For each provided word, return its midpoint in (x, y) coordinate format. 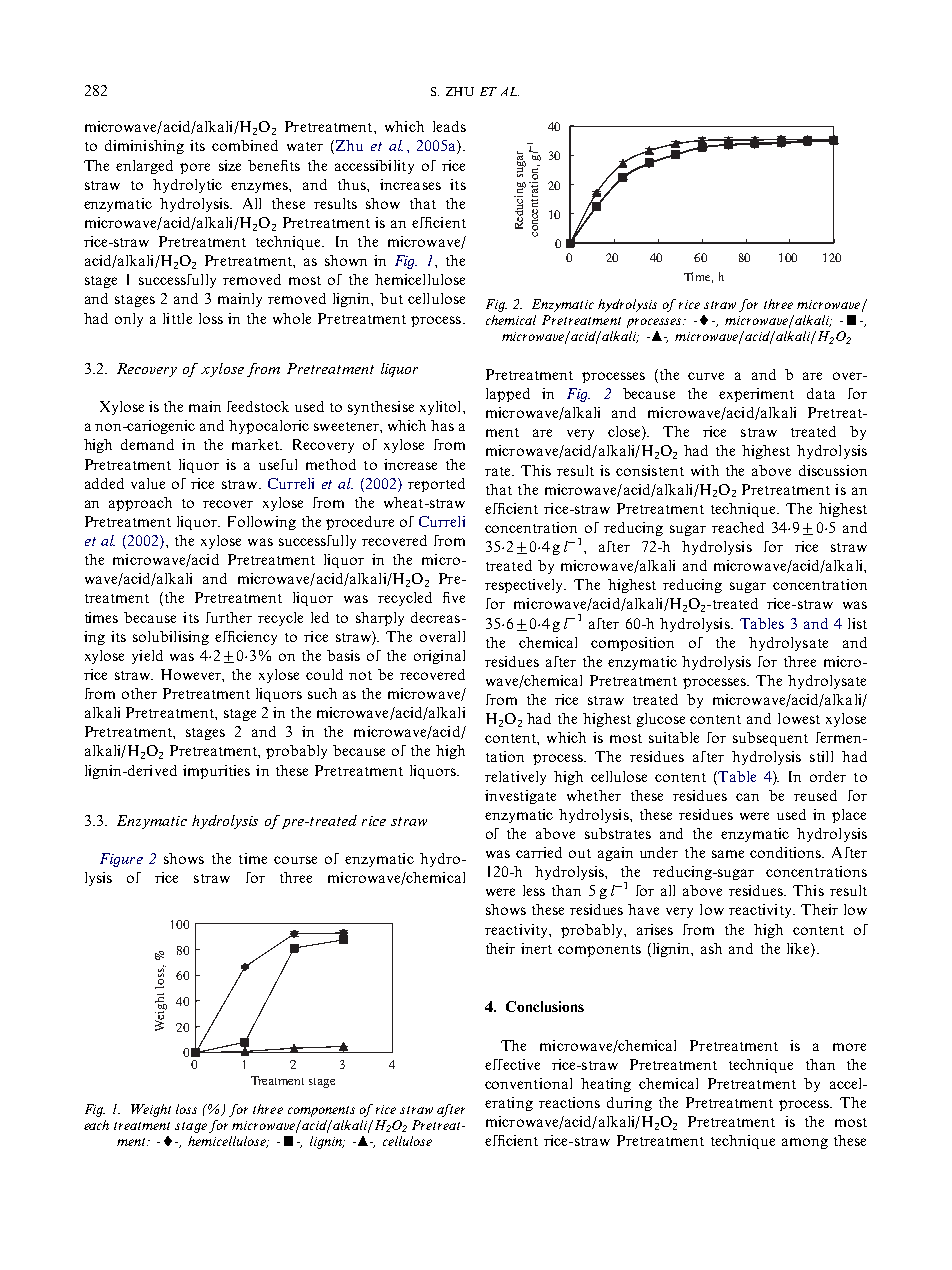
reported (436, 485)
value (148, 483)
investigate (520, 797)
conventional (528, 1083)
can (747, 797)
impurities (216, 772)
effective (512, 1064)
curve (706, 376)
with (705, 470)
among (805, 1143)
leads (449, 126)
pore (195, 168)
